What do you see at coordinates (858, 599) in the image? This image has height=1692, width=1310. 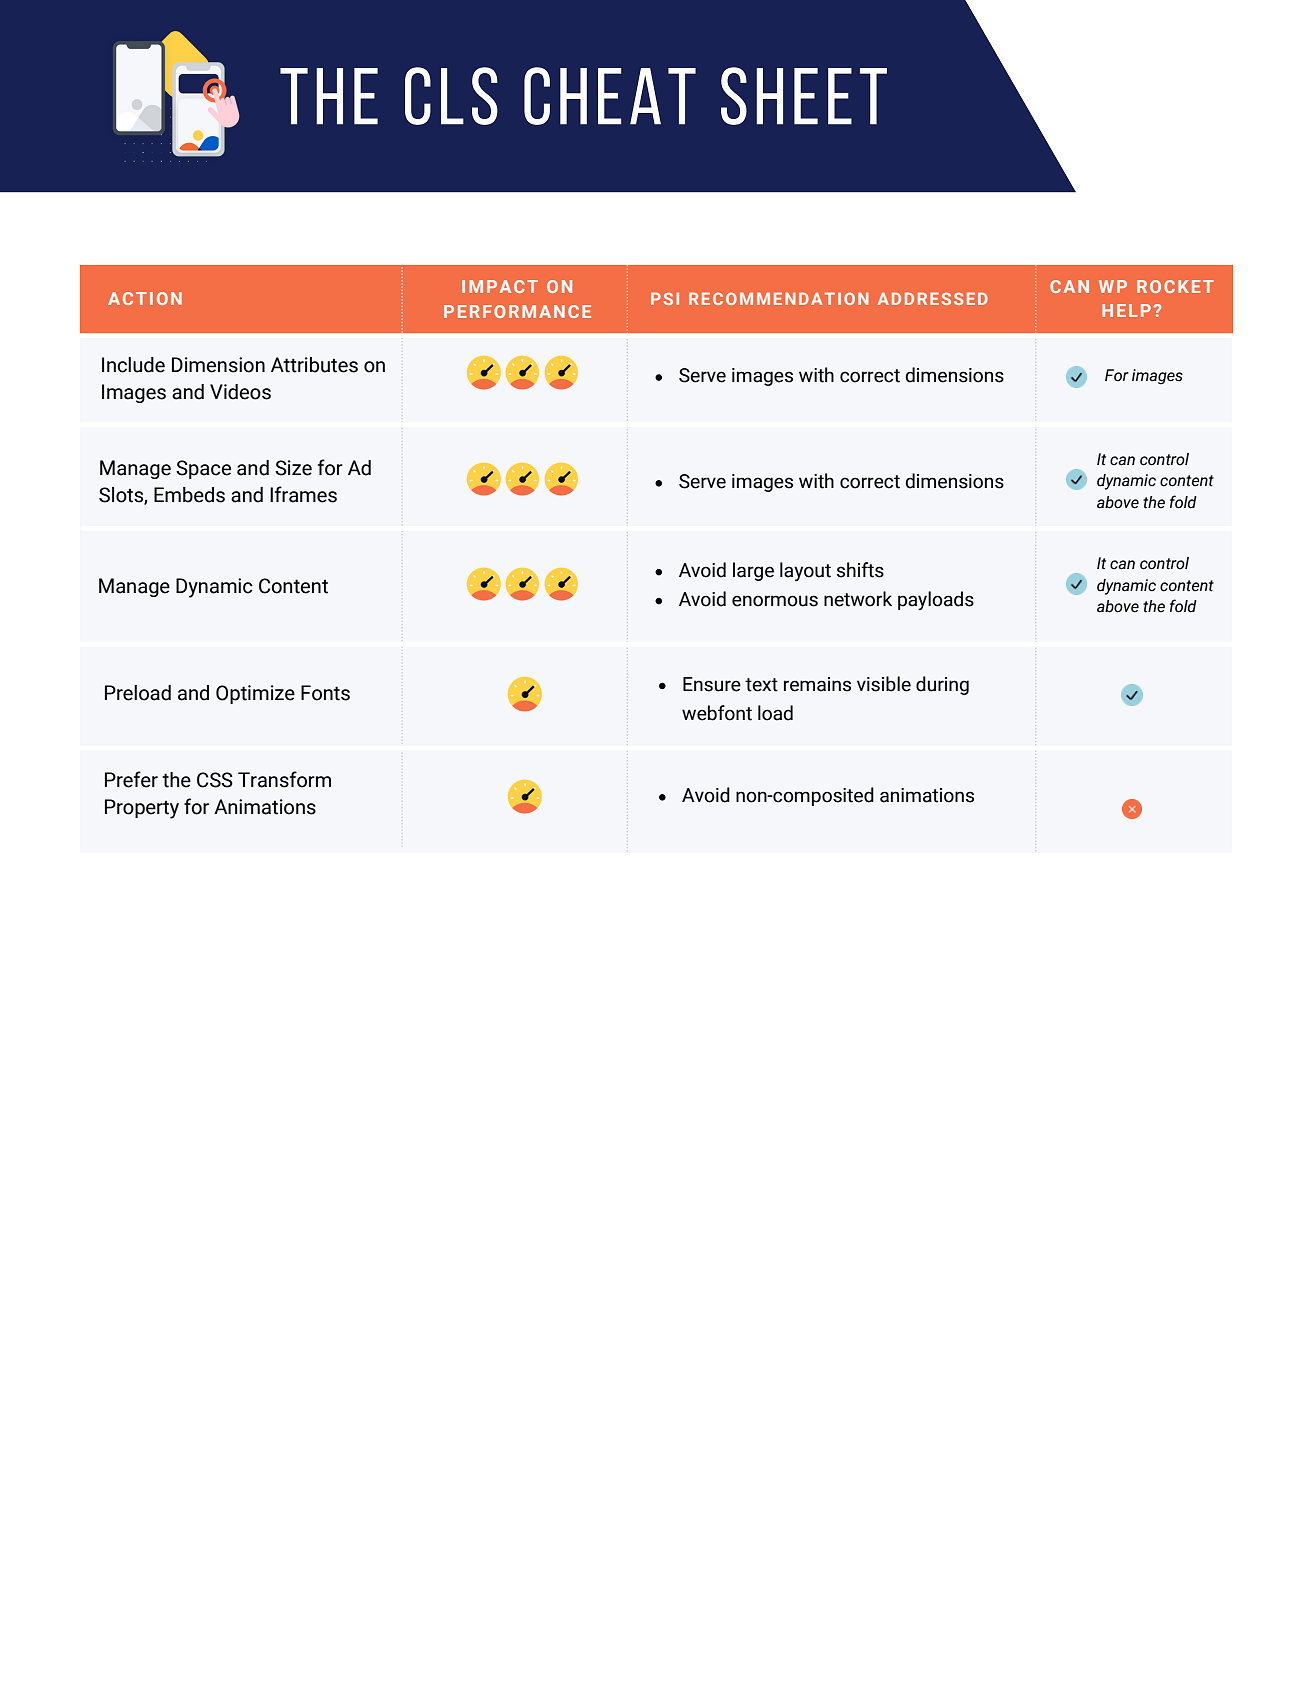 I see `network` at bounding box center [858, 599].
